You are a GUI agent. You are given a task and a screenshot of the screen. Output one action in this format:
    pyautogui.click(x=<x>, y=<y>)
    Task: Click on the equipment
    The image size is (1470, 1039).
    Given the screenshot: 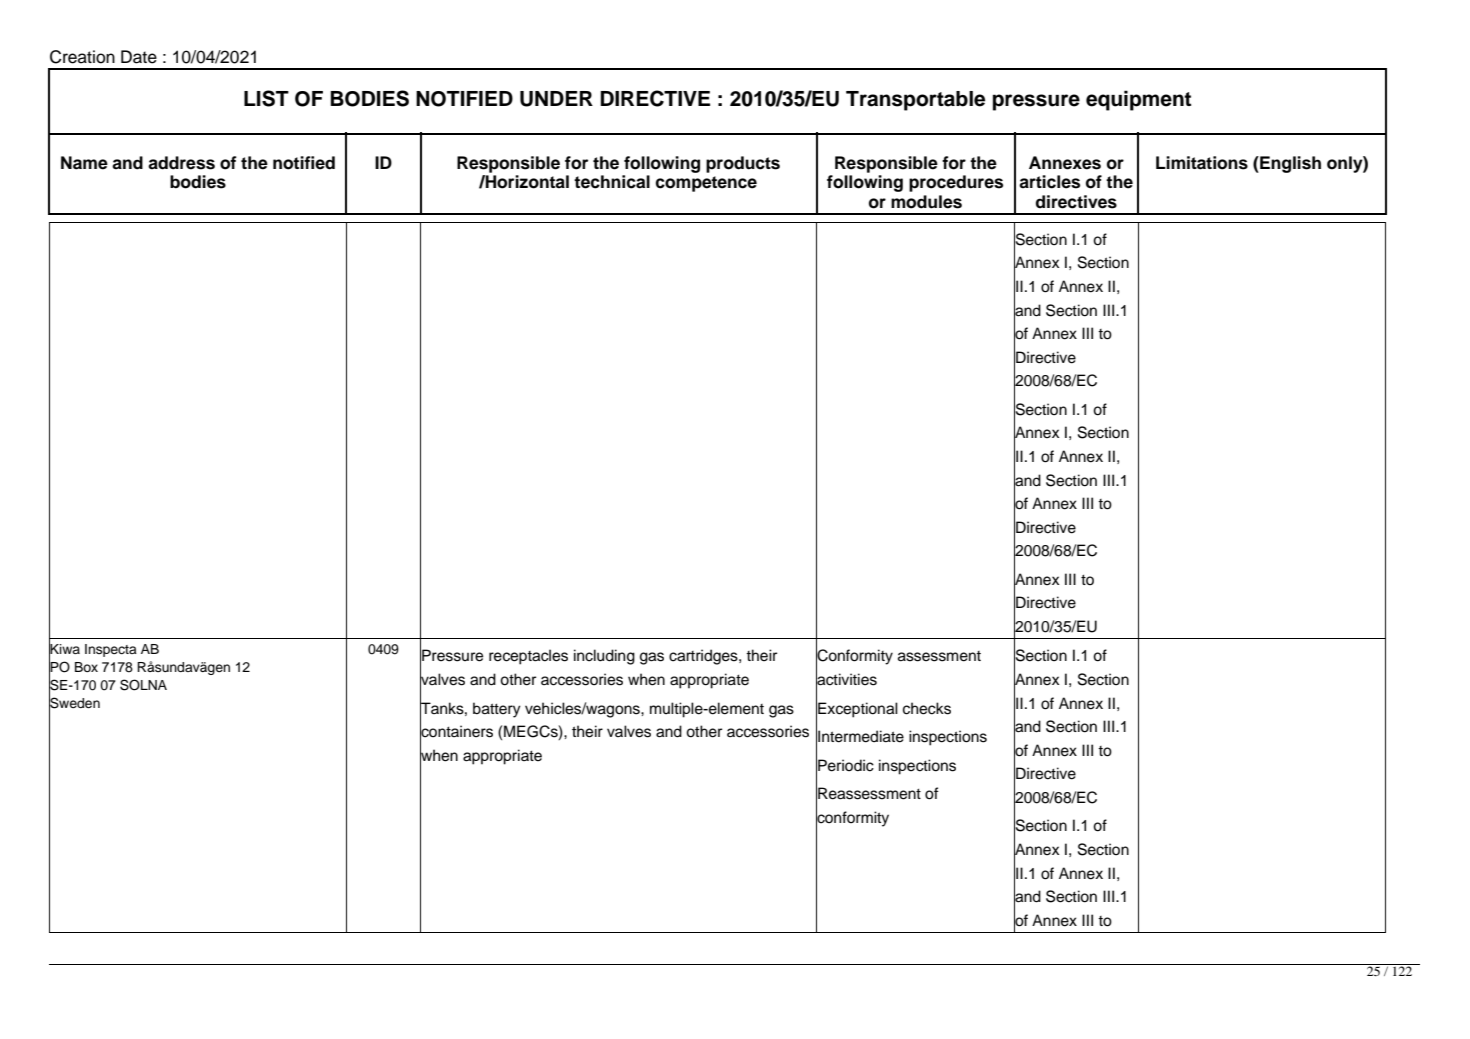 What is the action you would take?
    pyautogui.click(x=1138, y=100)
